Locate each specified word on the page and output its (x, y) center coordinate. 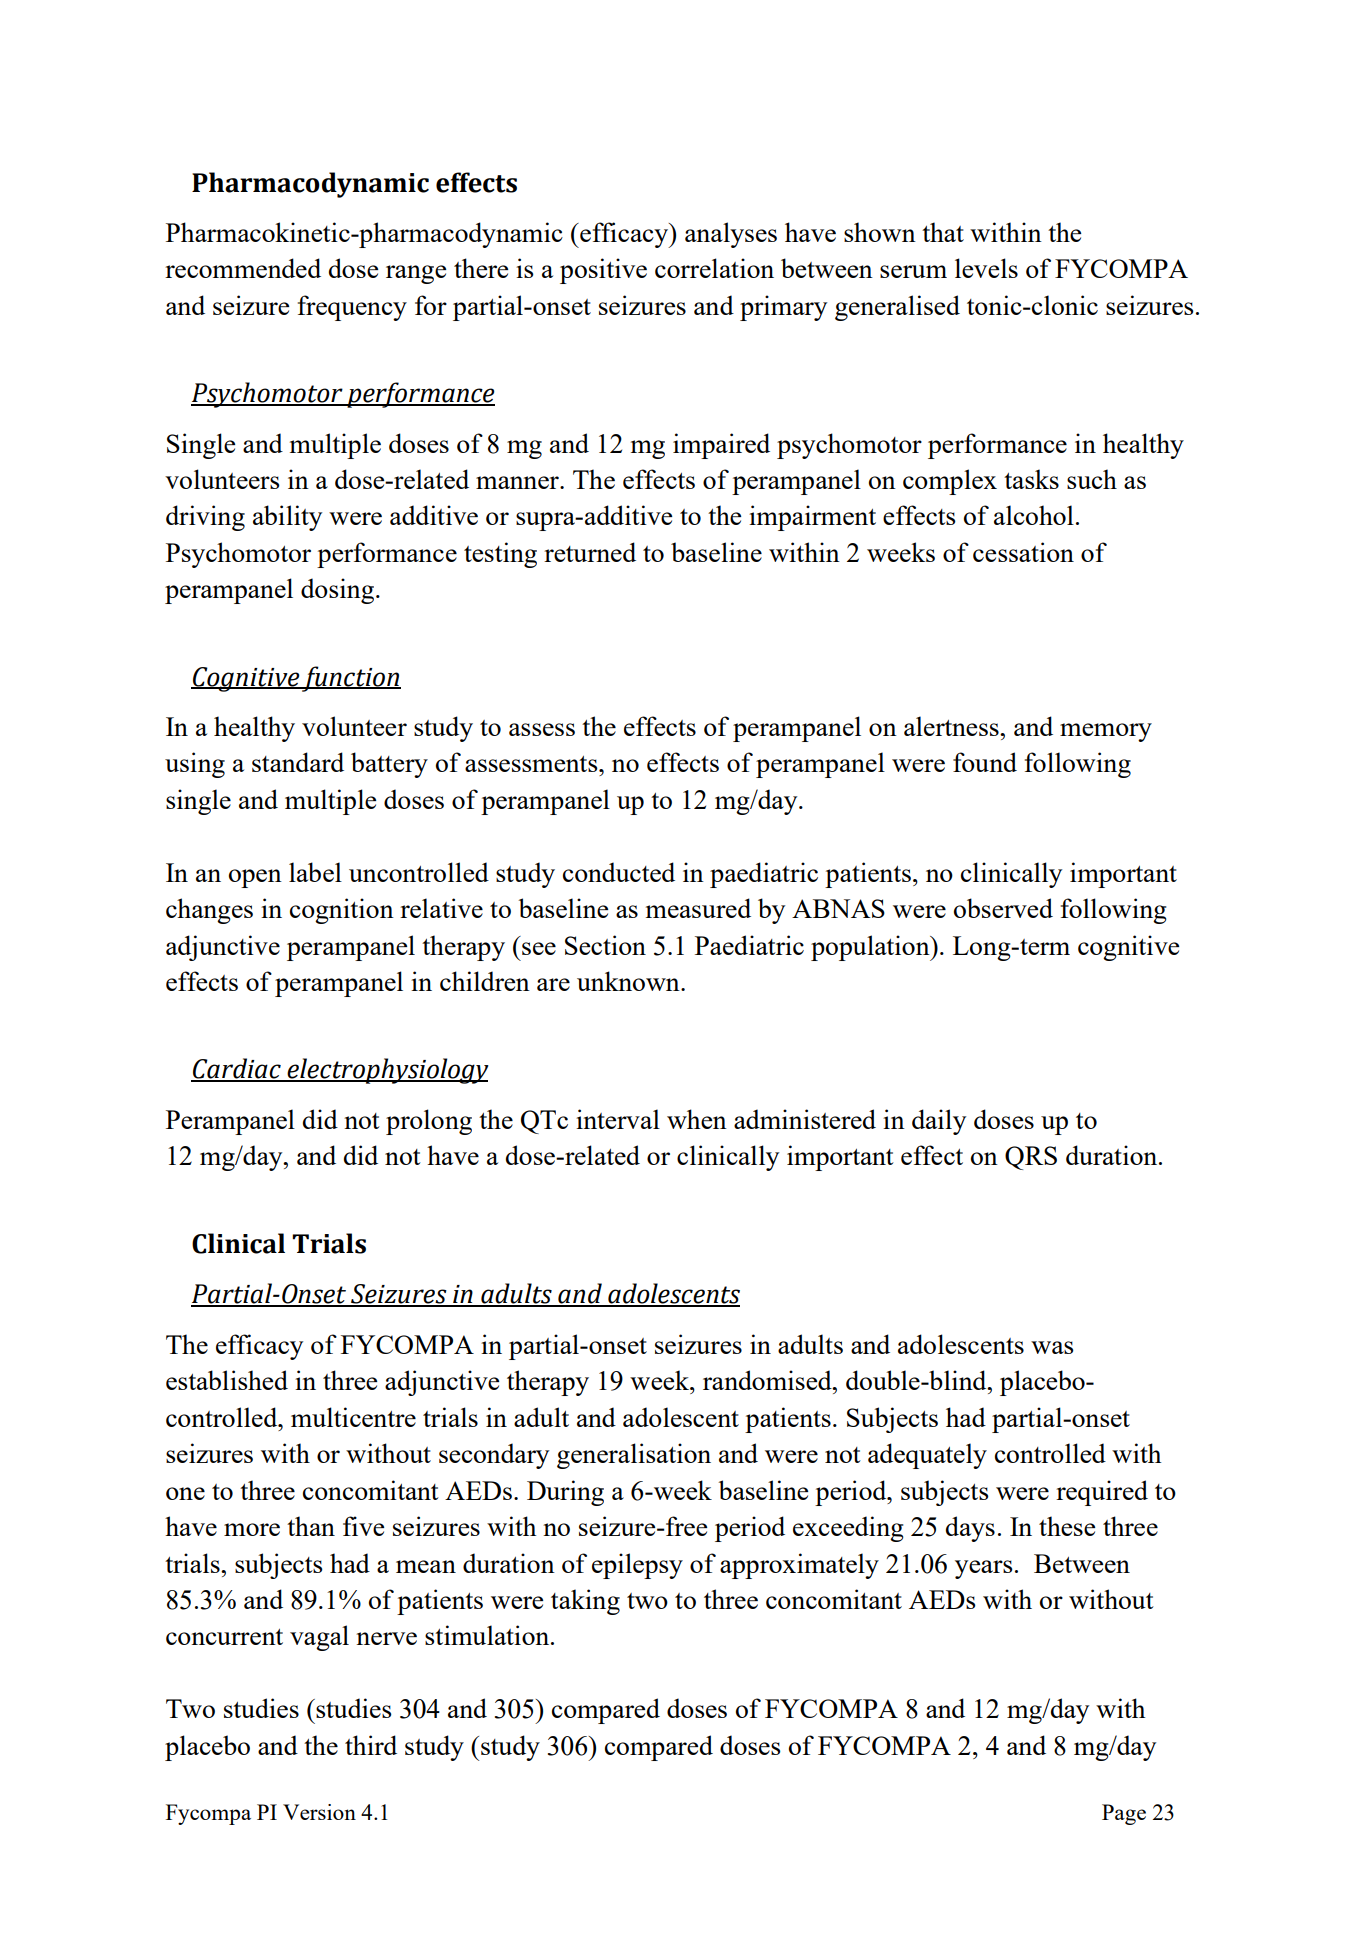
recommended (243, 268)
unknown (629, 981)
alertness (952, 726)
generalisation (634, 1456)
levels (986, 268)
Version (319, 1812)
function (350, 679)
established (227, 1380)
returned (590, 552)
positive (603, 271)
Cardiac (237, 1069)
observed (1003, 908)
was (1052, 1347)
